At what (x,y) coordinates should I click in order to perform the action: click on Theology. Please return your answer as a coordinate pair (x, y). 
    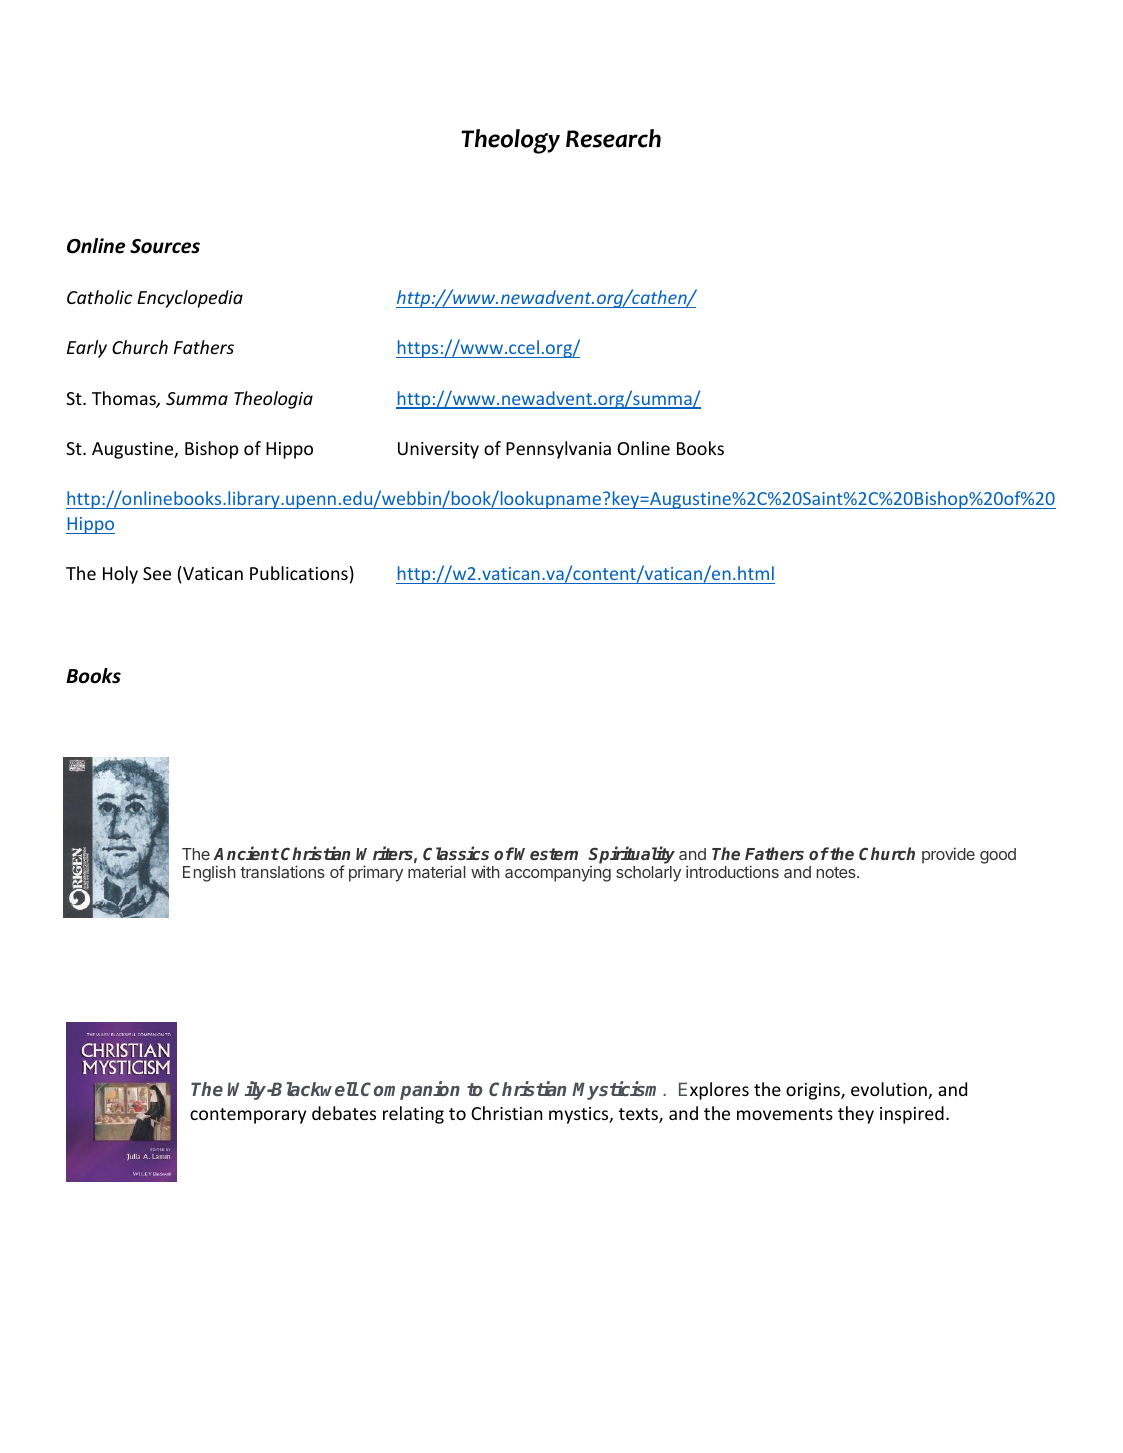
    Looking at the image, I should click on (510, 141).
